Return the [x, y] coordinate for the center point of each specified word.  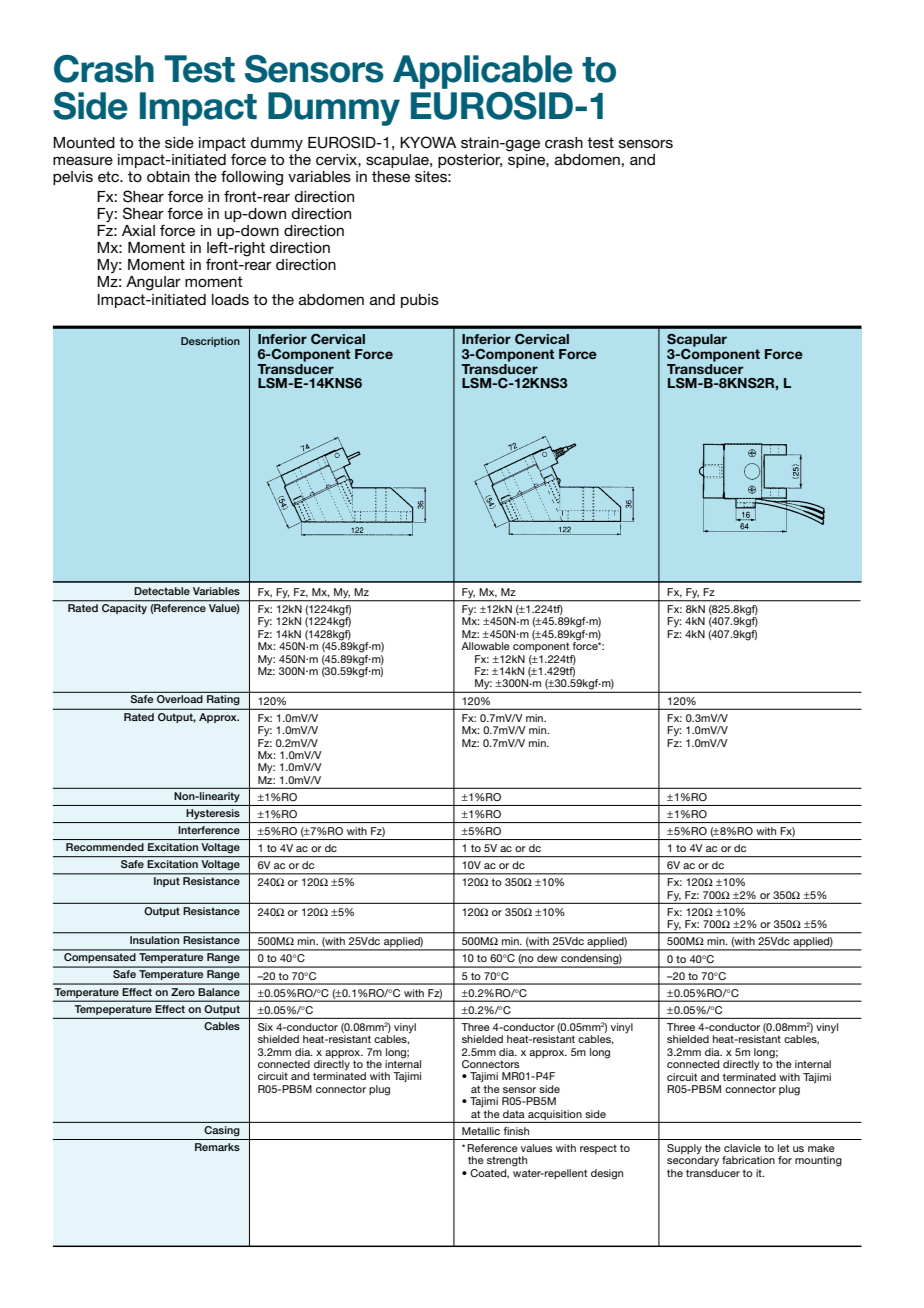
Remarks [217, 1147]
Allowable [485, 646]
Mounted [84, 142]
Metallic [481, 1131]
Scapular [697, 340]
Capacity [124, 609]
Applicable [483, 72]
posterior [470, 161]
